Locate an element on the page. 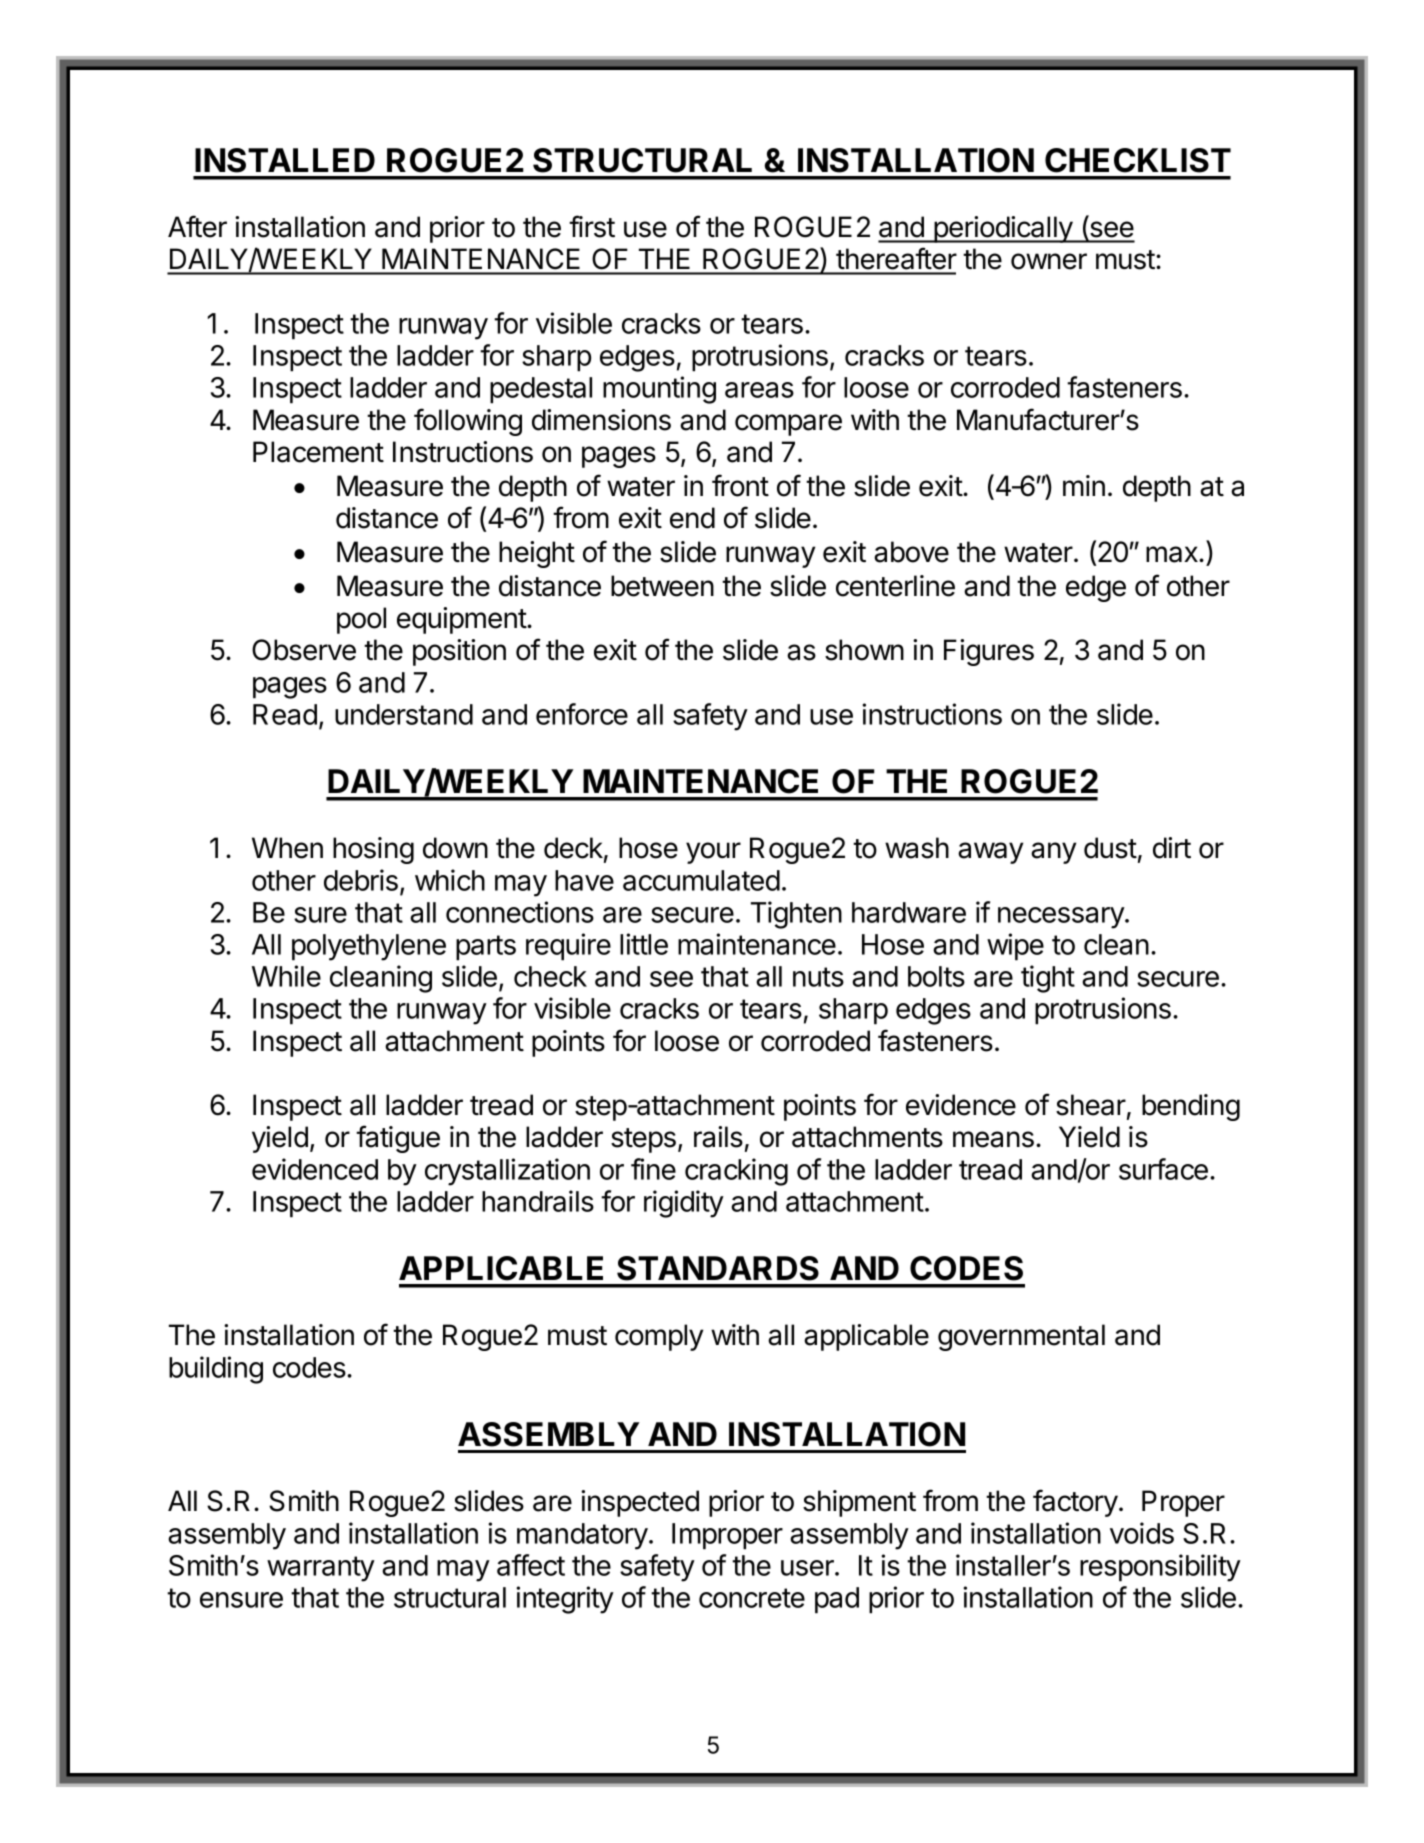 The width and height of the page is (1424, 1843). fatigue is located at coordinates (398, 1139).
